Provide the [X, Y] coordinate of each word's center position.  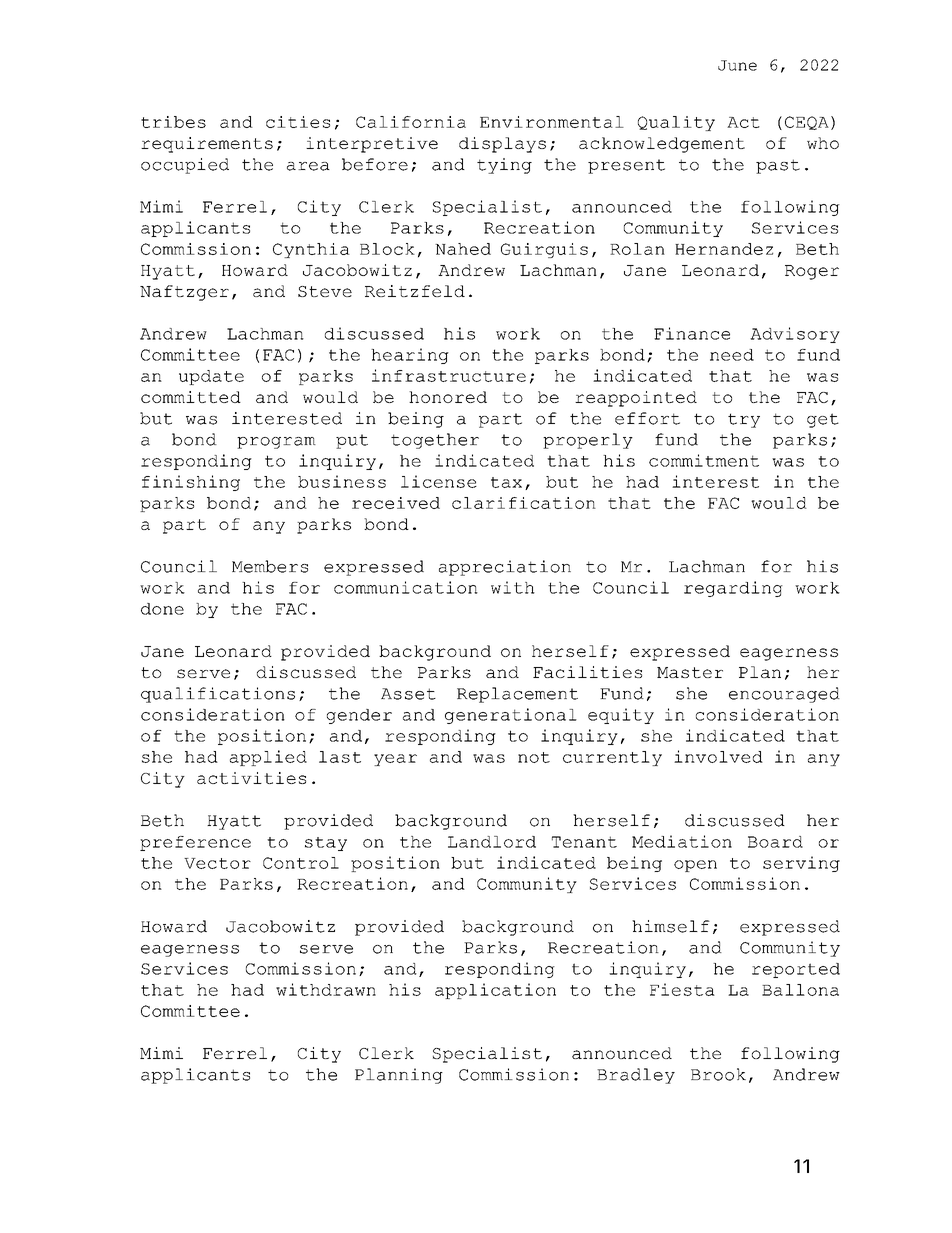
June [737, 65]
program [276, 443]
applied [268, 758]
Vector [217, 863]
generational [511, 716]
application [495, 991]
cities [298, 122]
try [744, 420]
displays [502, 145]
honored [448, 397]
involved [718, 756]
